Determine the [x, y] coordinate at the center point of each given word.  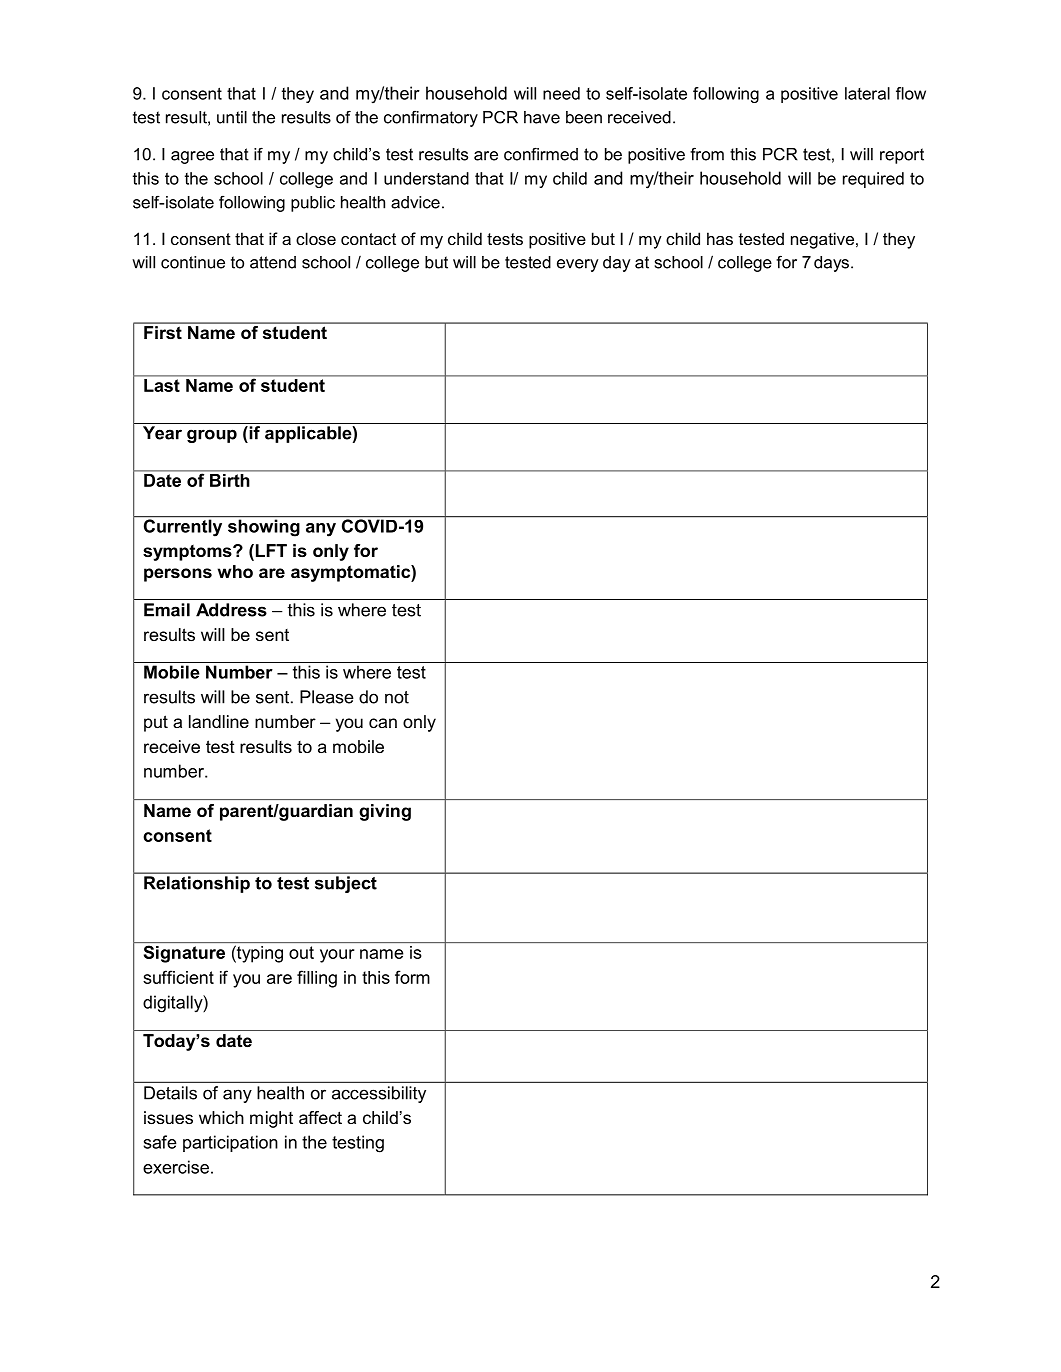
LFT [271, 550]
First [163, 332]
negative [822, 240]
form [412, 977]
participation [230, 1143]
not [397, 697]
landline [219, 721]
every [578, 265]
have [542, 117]
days [831, 264]
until [232, 117]
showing [263, 527]
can [383, 723]
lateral [867, 93]
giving [385, 812]
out [301, 952]
